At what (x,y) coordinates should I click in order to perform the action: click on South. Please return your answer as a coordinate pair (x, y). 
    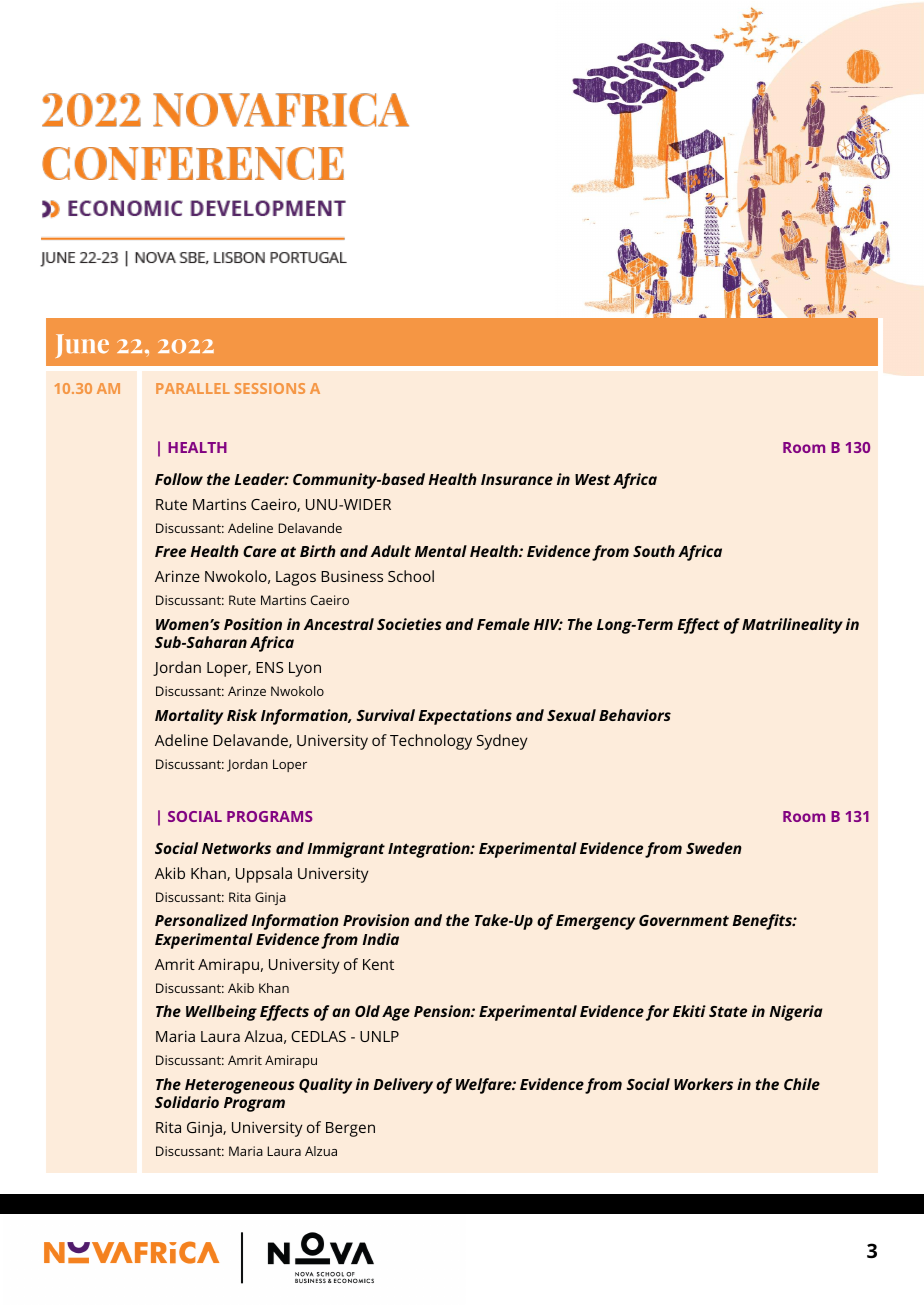
    Looking at the image, I should click on (654, 551).
